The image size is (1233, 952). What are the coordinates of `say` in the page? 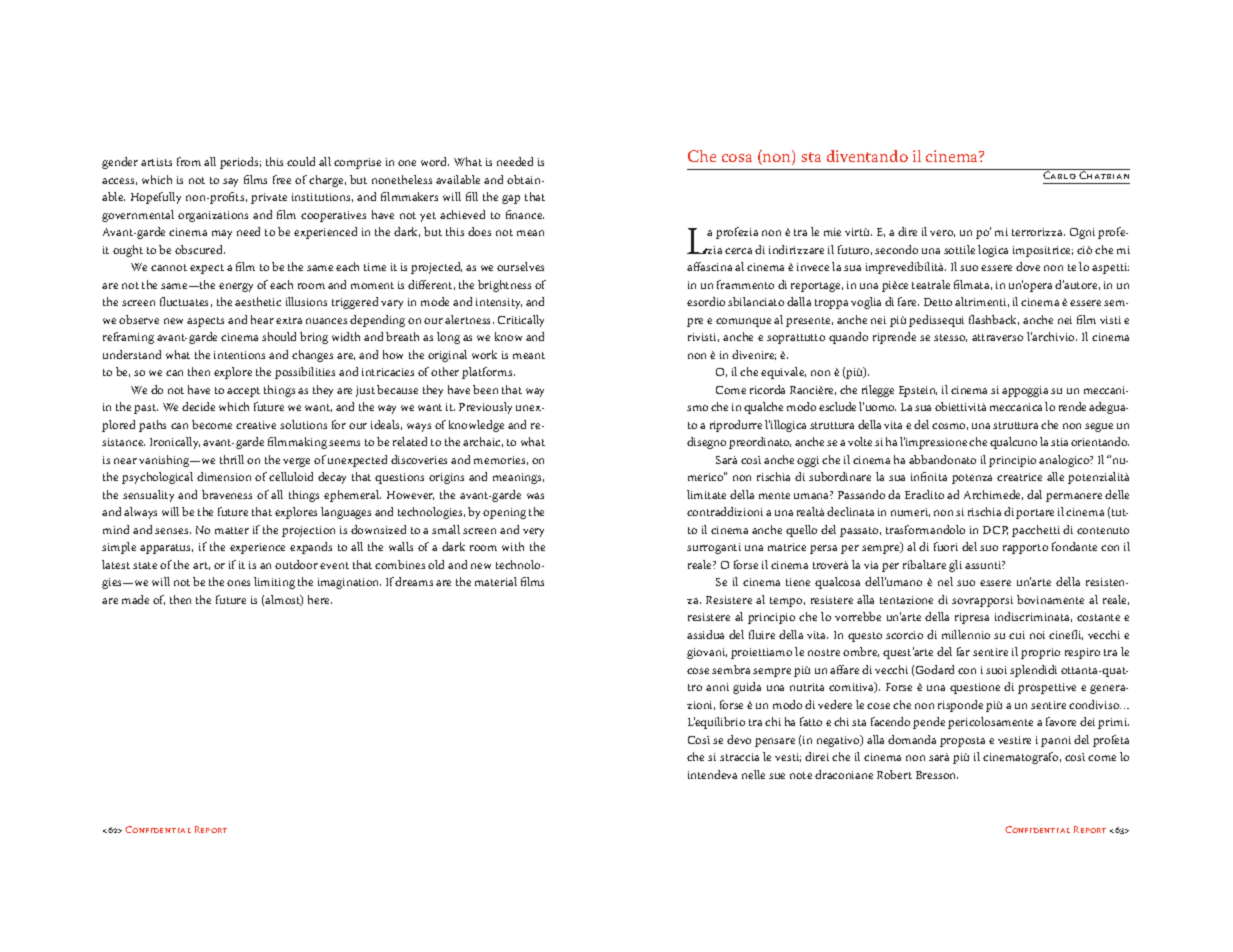 It's located at (230, 182).
